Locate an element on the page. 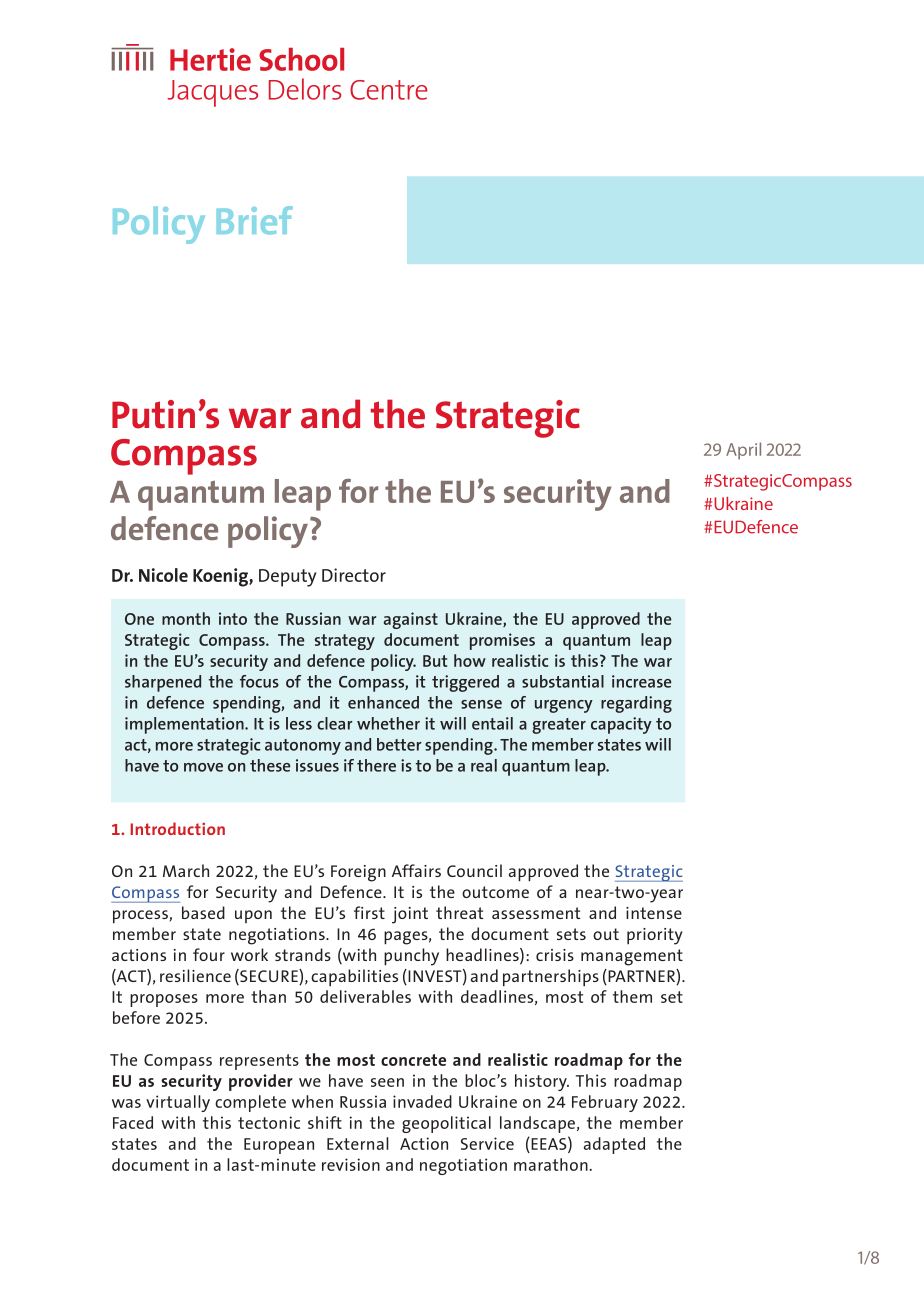  April is located at coordinates (743, 451).
